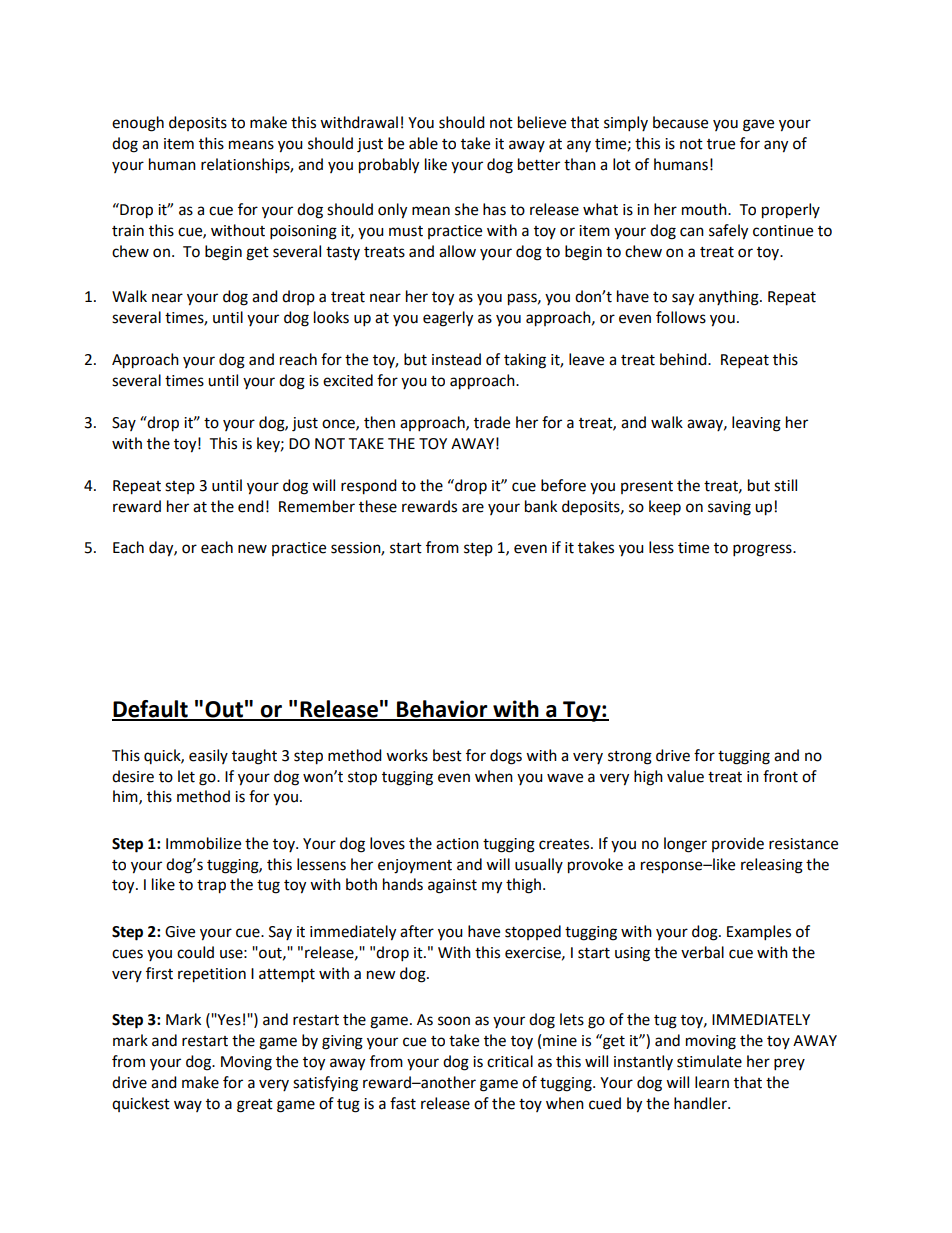 This screenshot has width=952, height=1233. I want to click on true, so click(721, 144).
